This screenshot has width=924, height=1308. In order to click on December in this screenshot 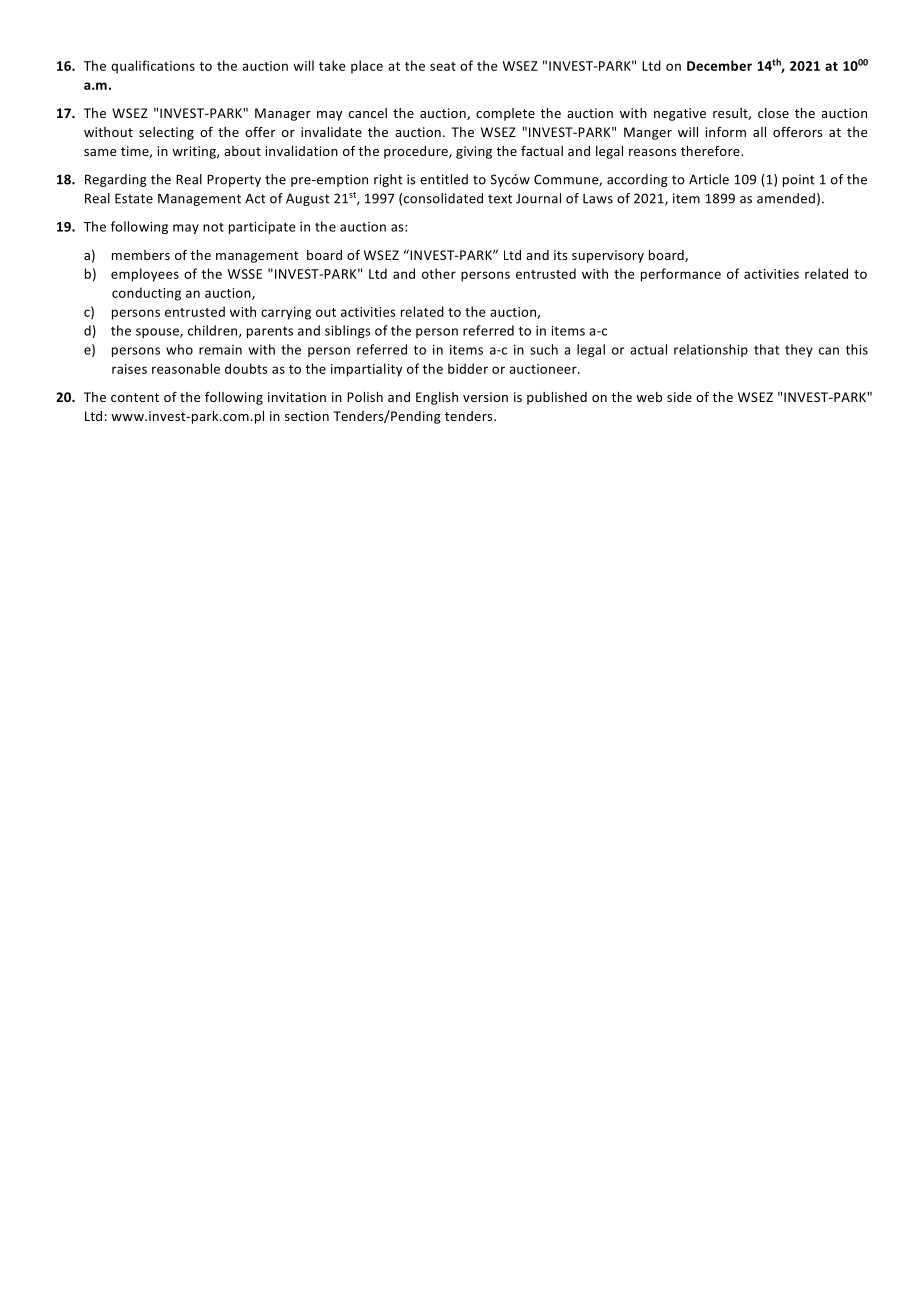, I will do `click(719, 65)`.
